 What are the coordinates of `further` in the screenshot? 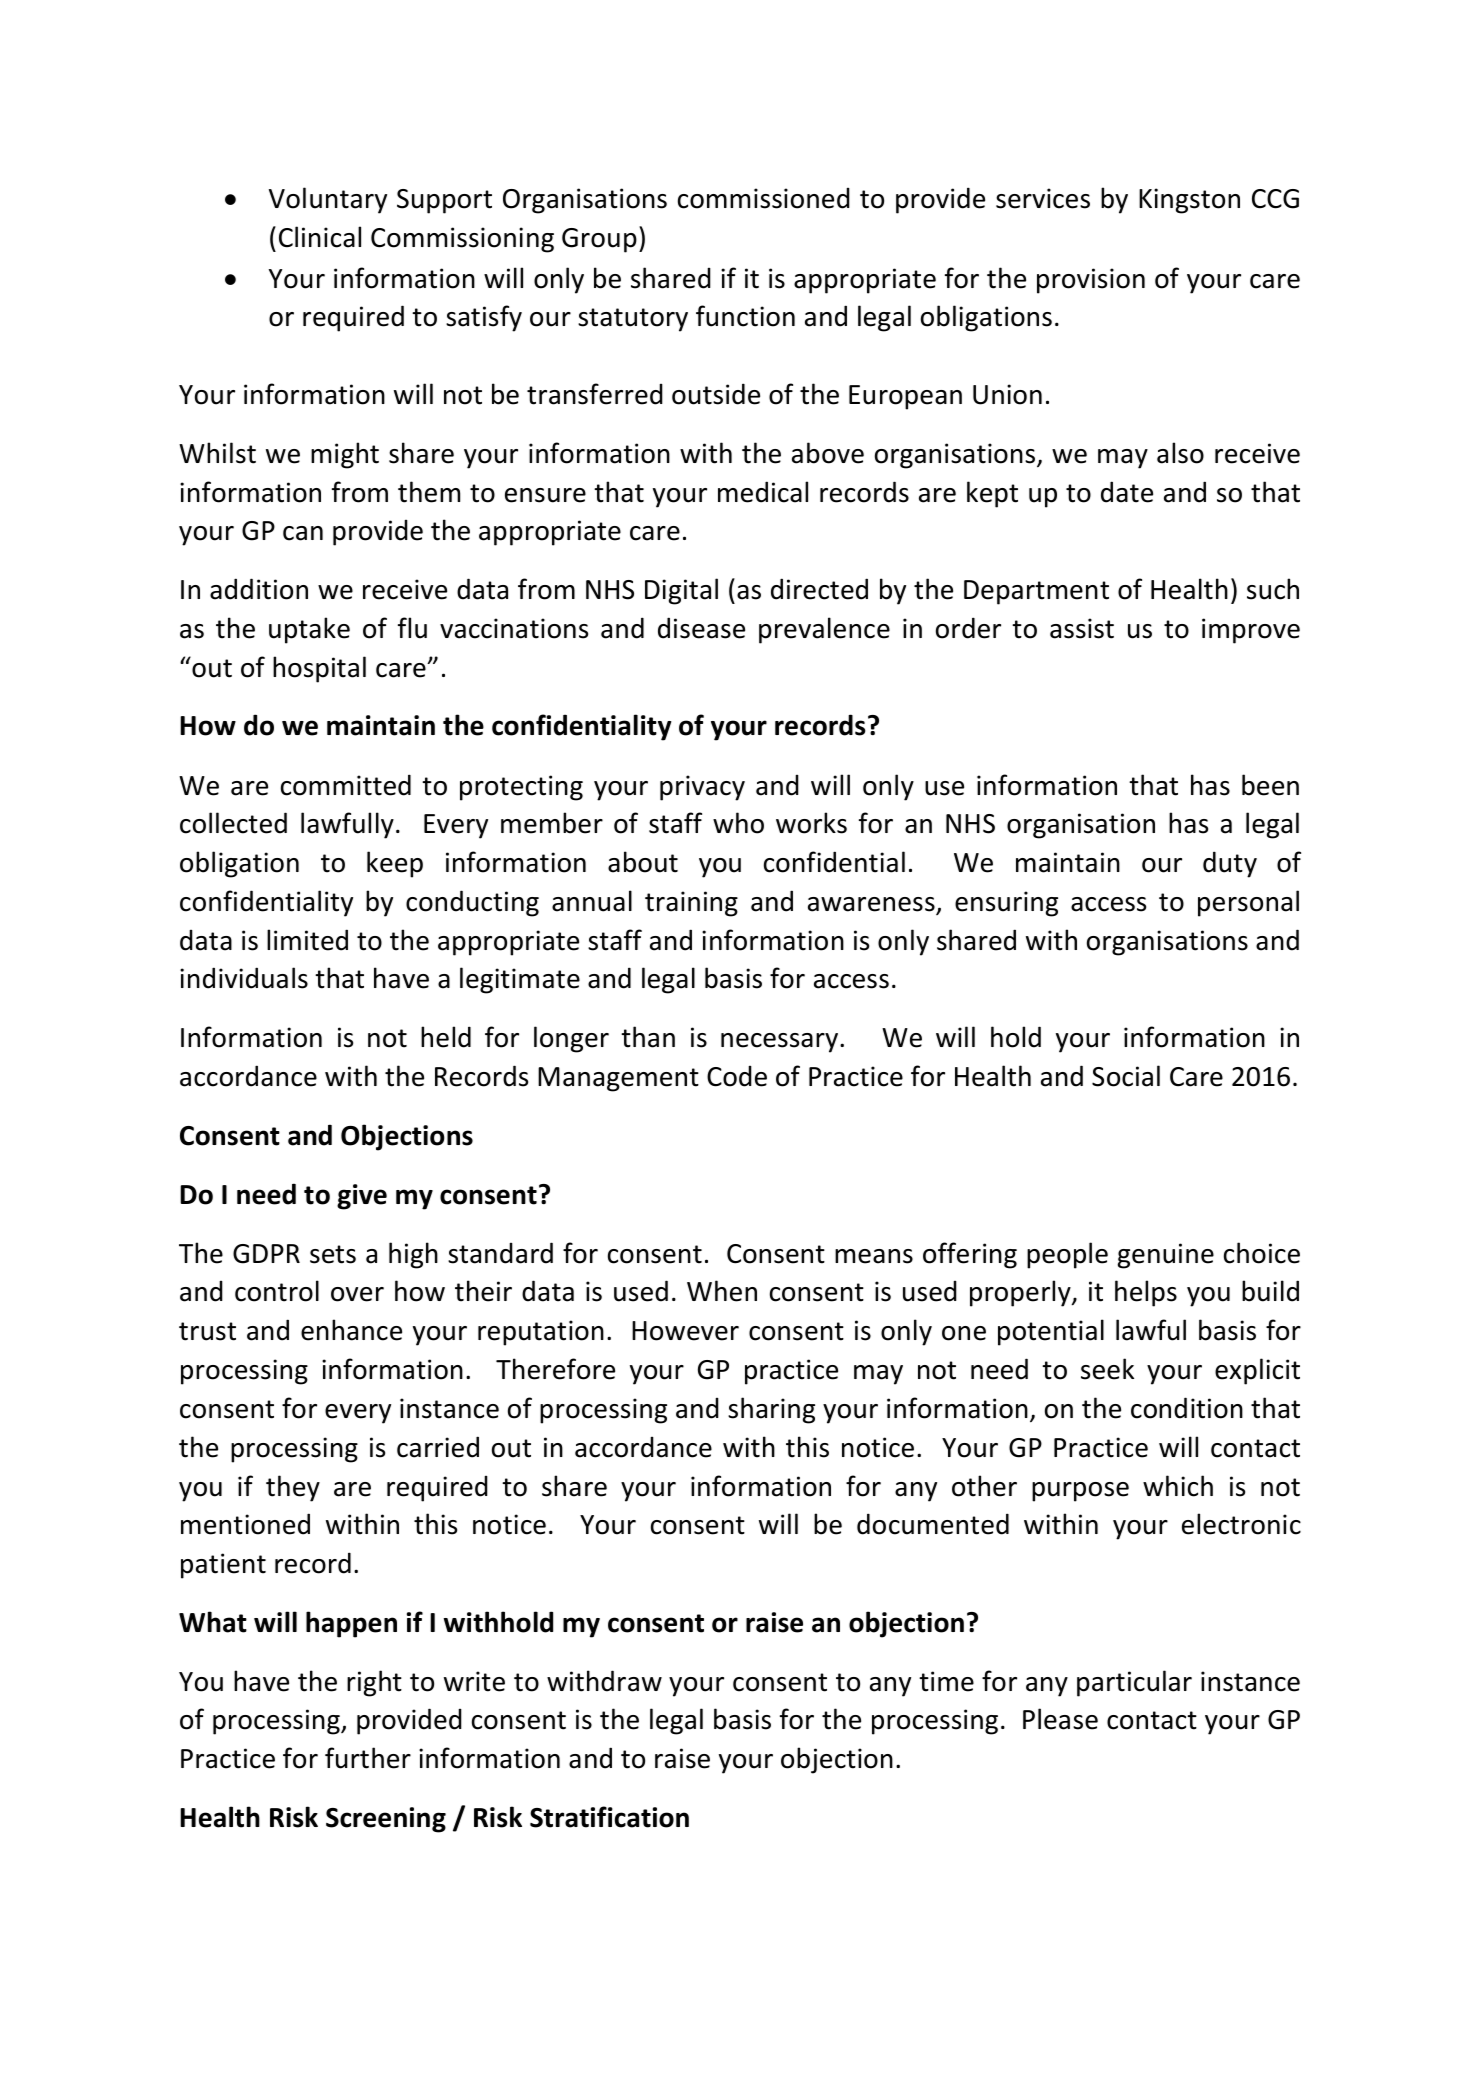 It's located at (368, 1758).
